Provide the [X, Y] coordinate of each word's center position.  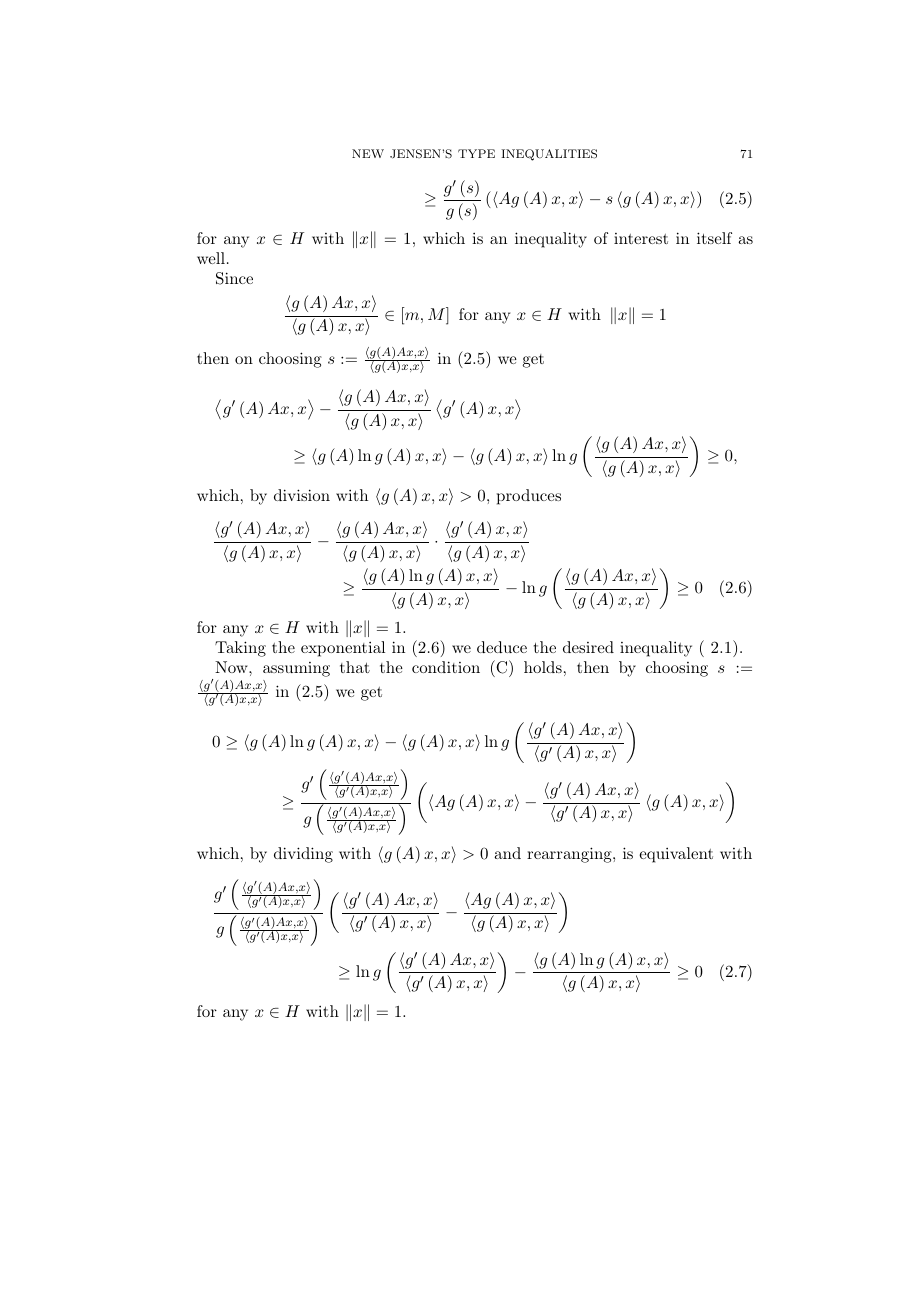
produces [529, 497]
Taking [240, 649]
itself [714, 238]
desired [588, 647]
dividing [303, 855]
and [507, 853]
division [302, 495]
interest [641, 238]
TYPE [476, 153]
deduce [502, 647]
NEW [368, 153]
